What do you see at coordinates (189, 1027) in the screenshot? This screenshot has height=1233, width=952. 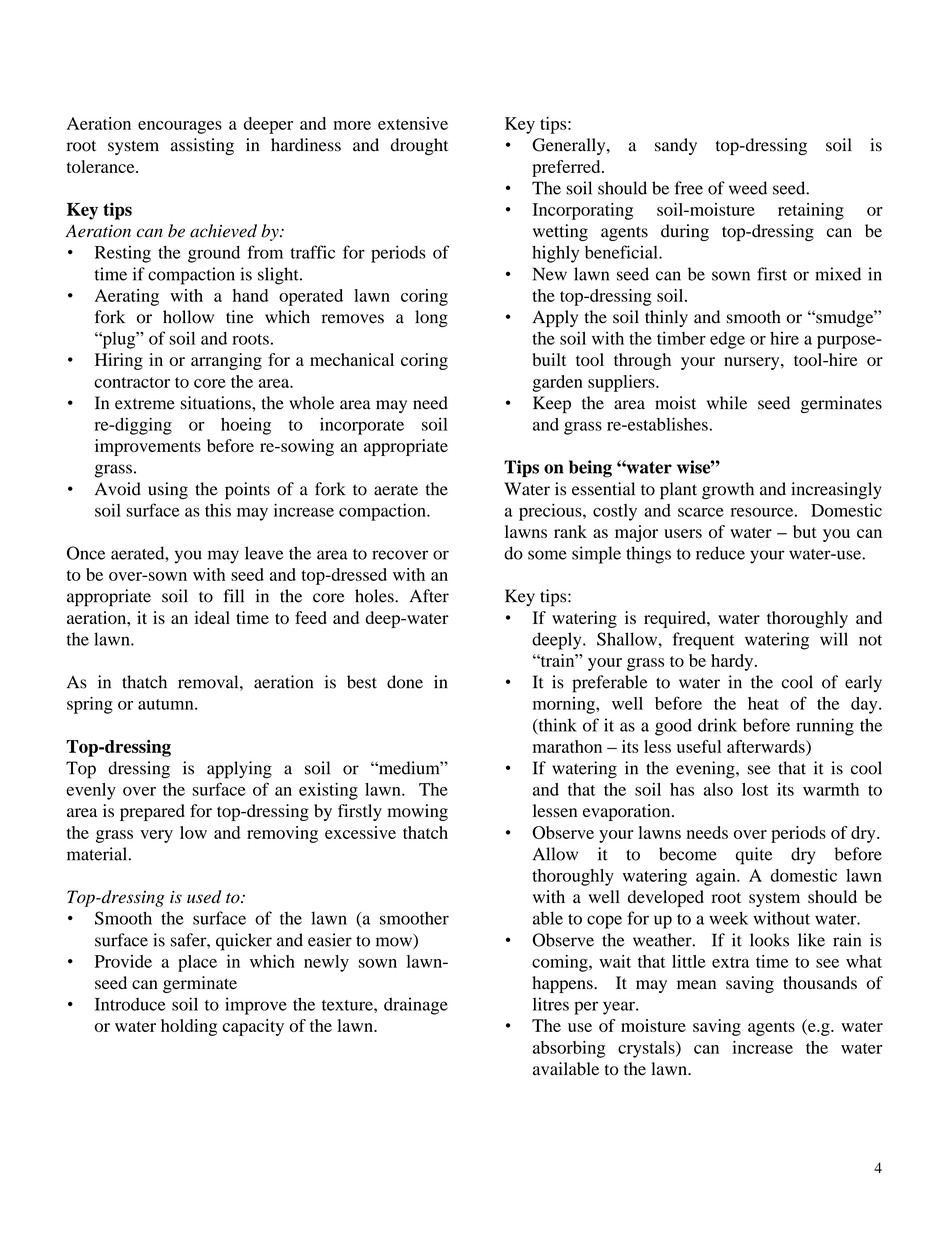 I see `holding` at bounding box center [189, 1027].
